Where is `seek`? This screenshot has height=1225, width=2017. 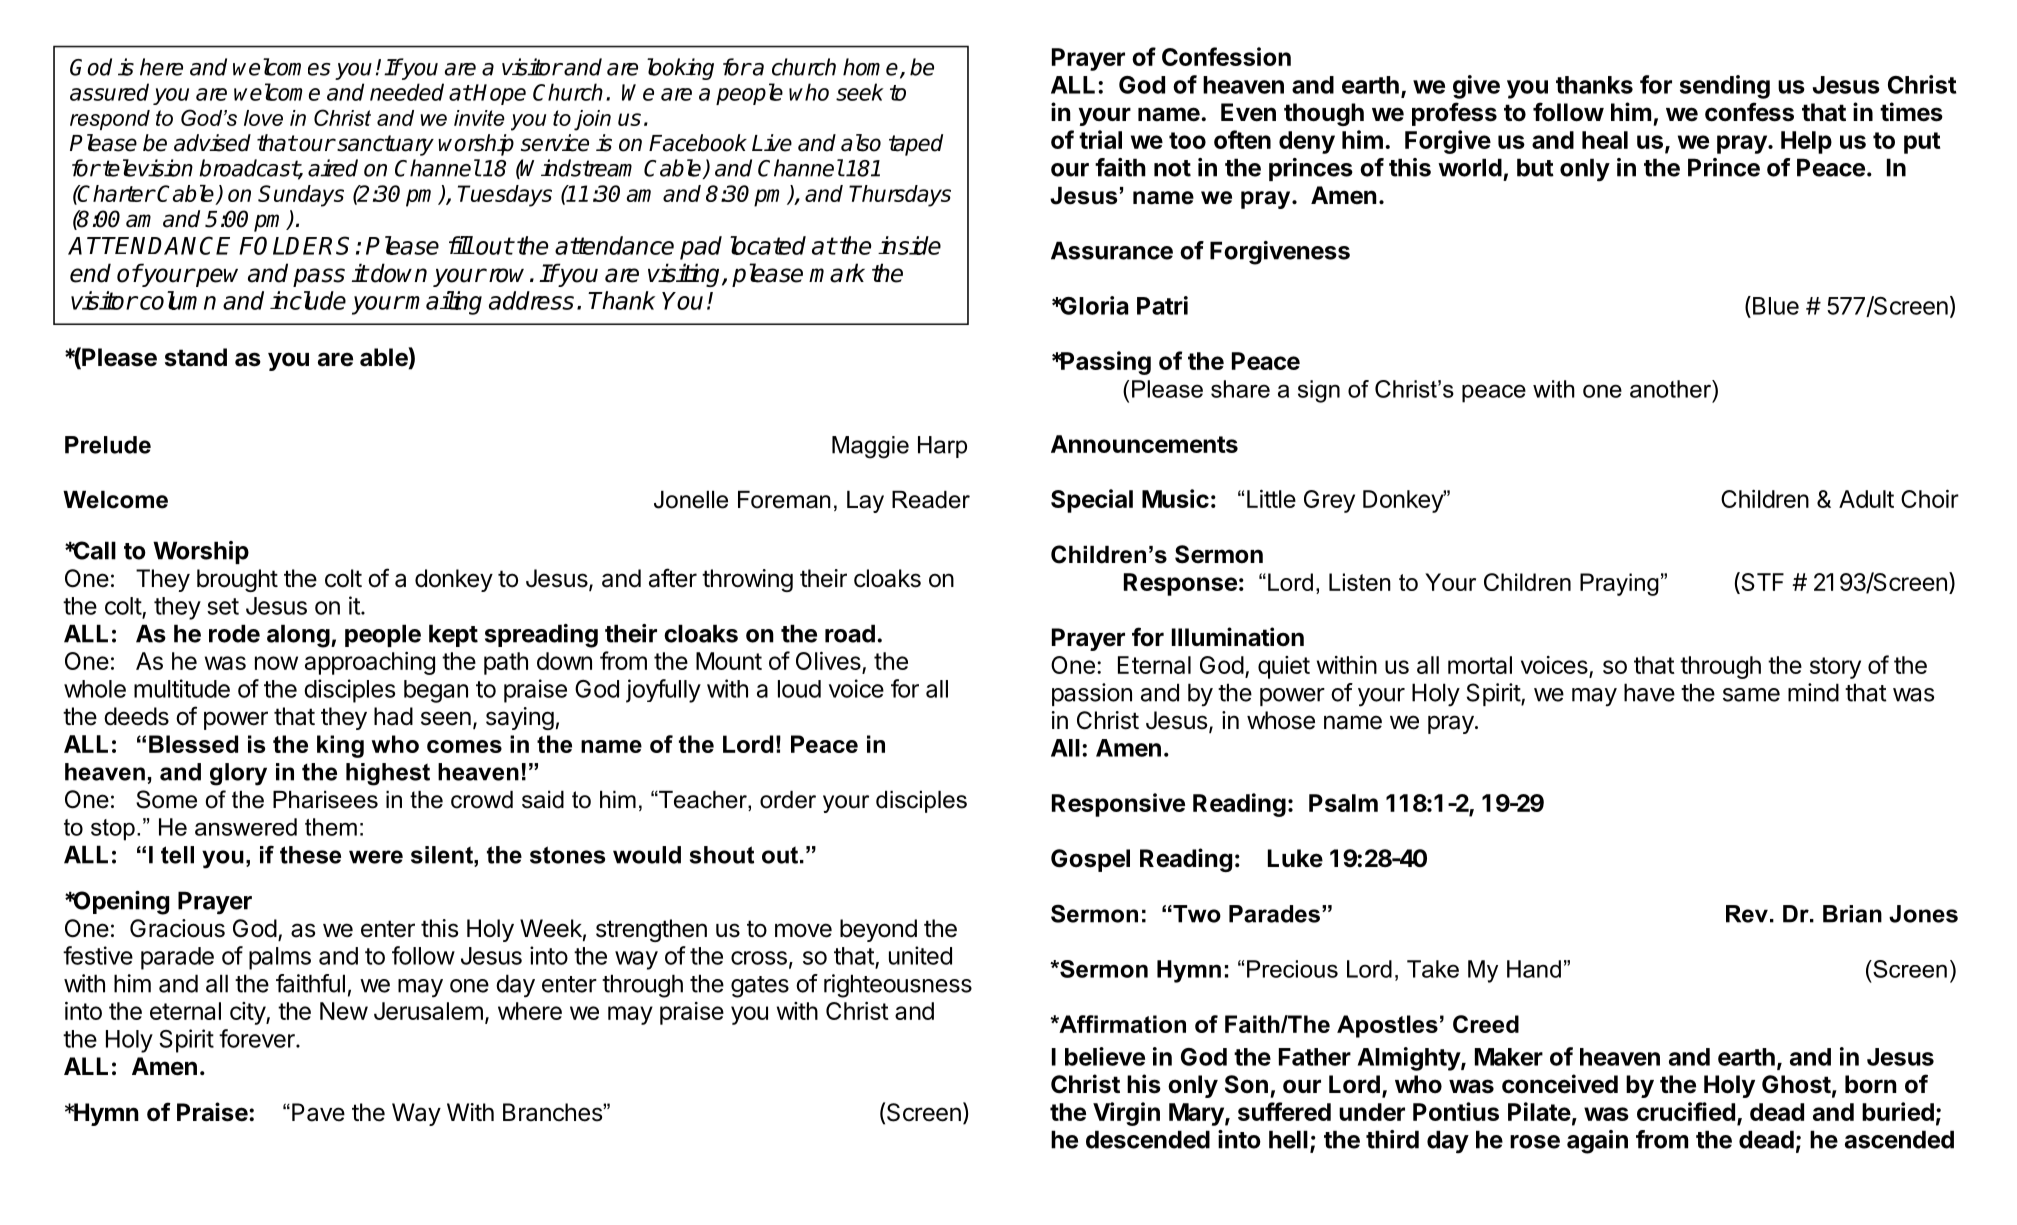
seek is located at coordinates (860, 92).
